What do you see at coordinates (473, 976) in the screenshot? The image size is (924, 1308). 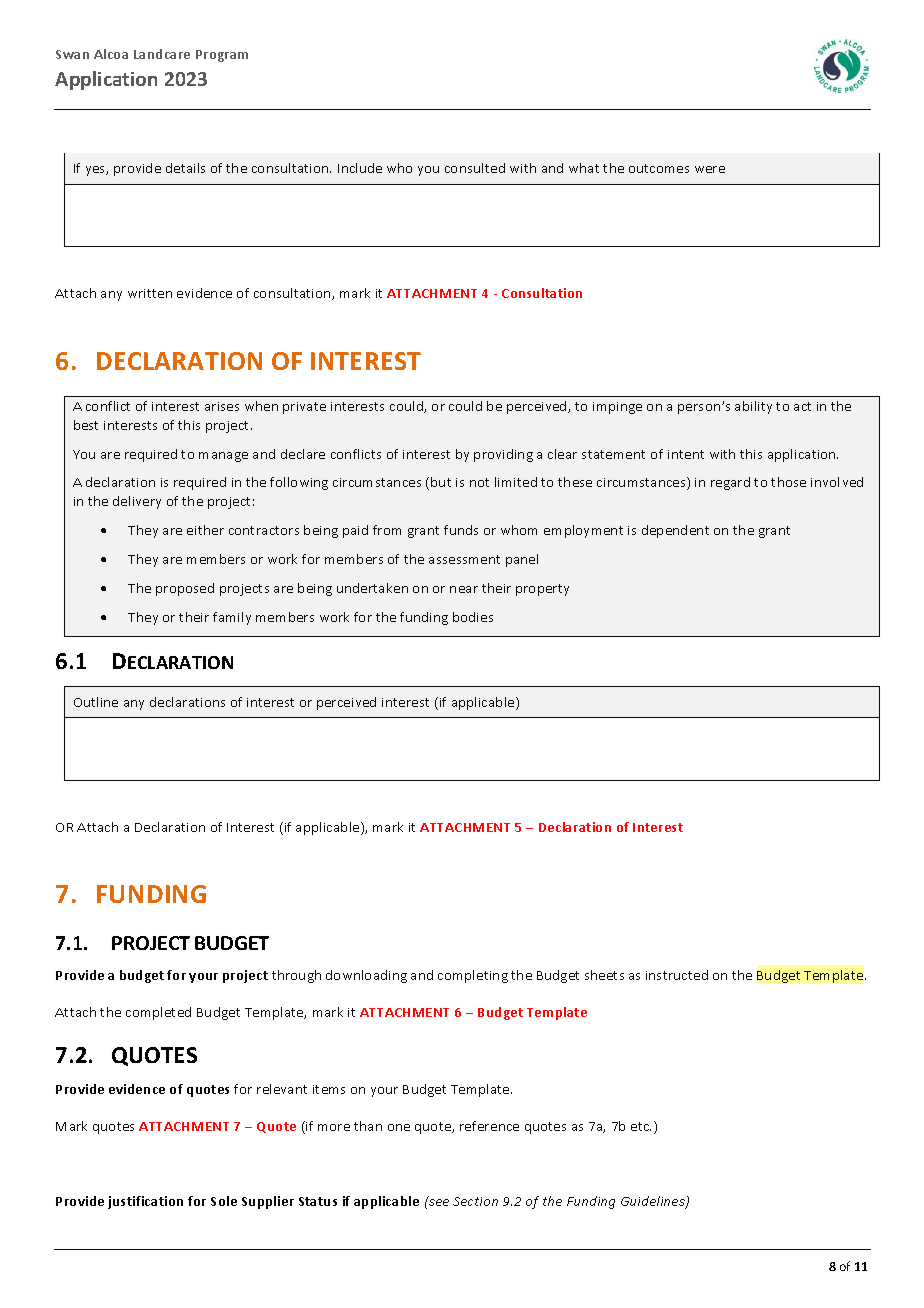 I see `completing` at bounding box center [473, 976].
